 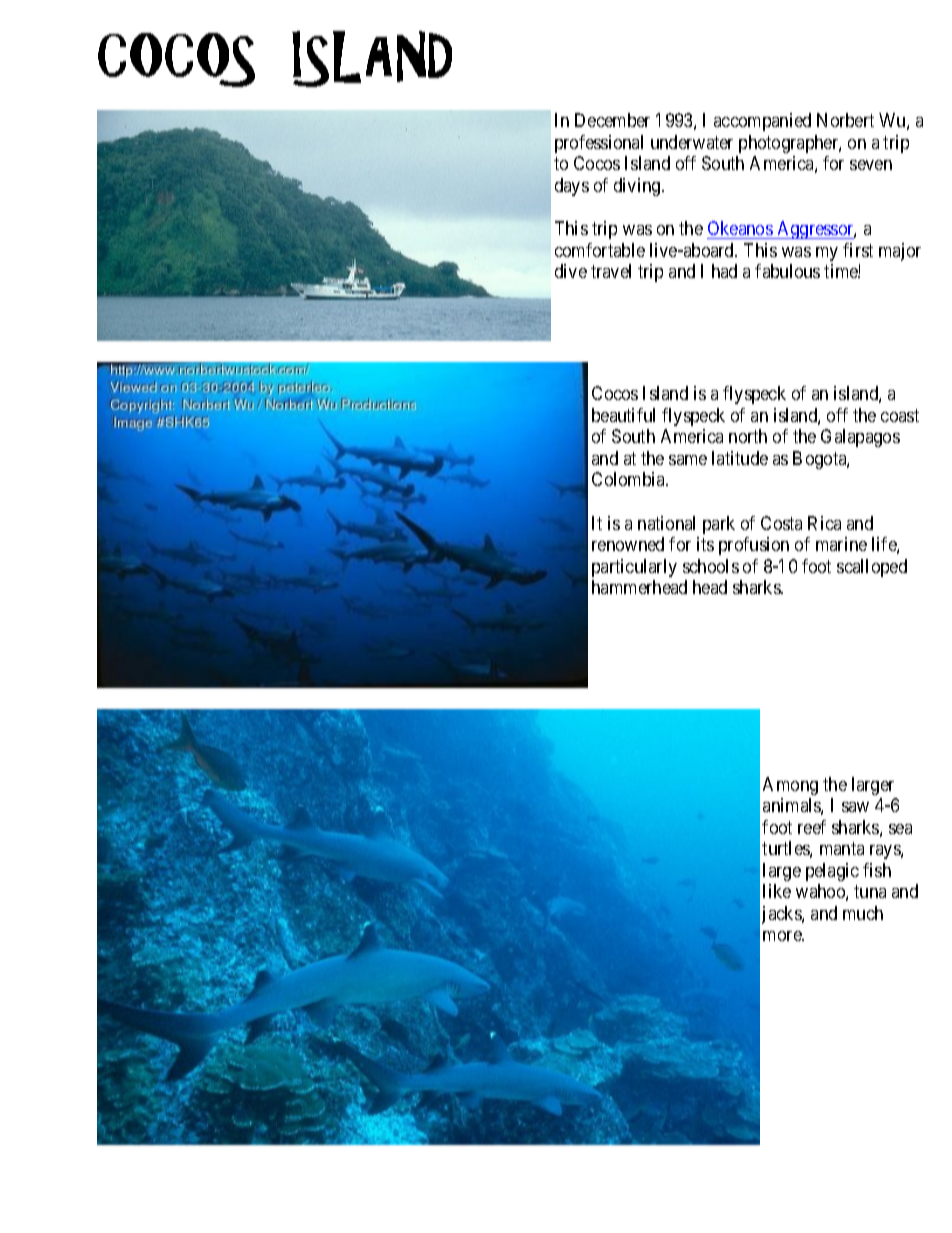 I want to click on renowned, so click(x=628, y=544).
